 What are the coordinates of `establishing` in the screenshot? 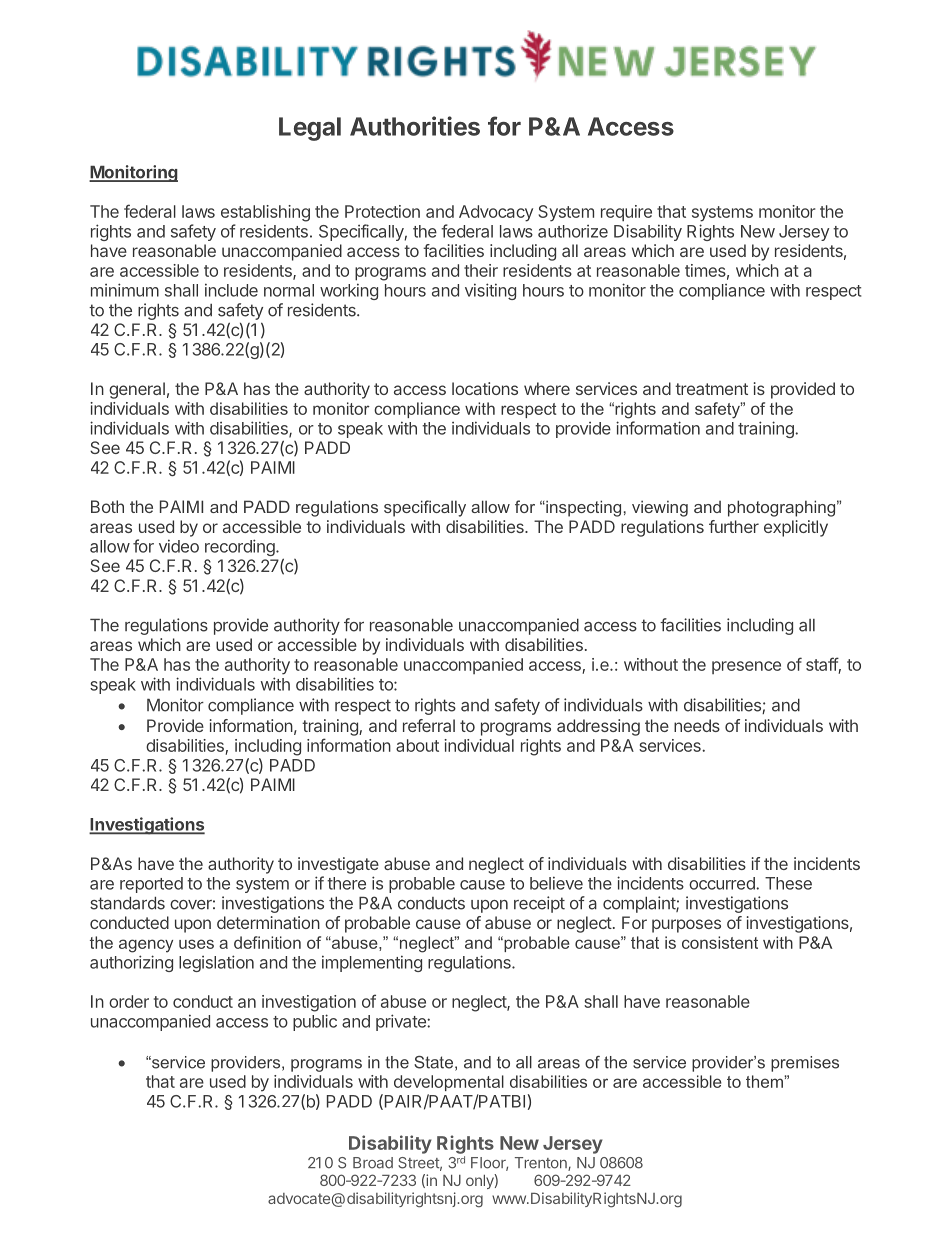 It's located at (265, 213).
